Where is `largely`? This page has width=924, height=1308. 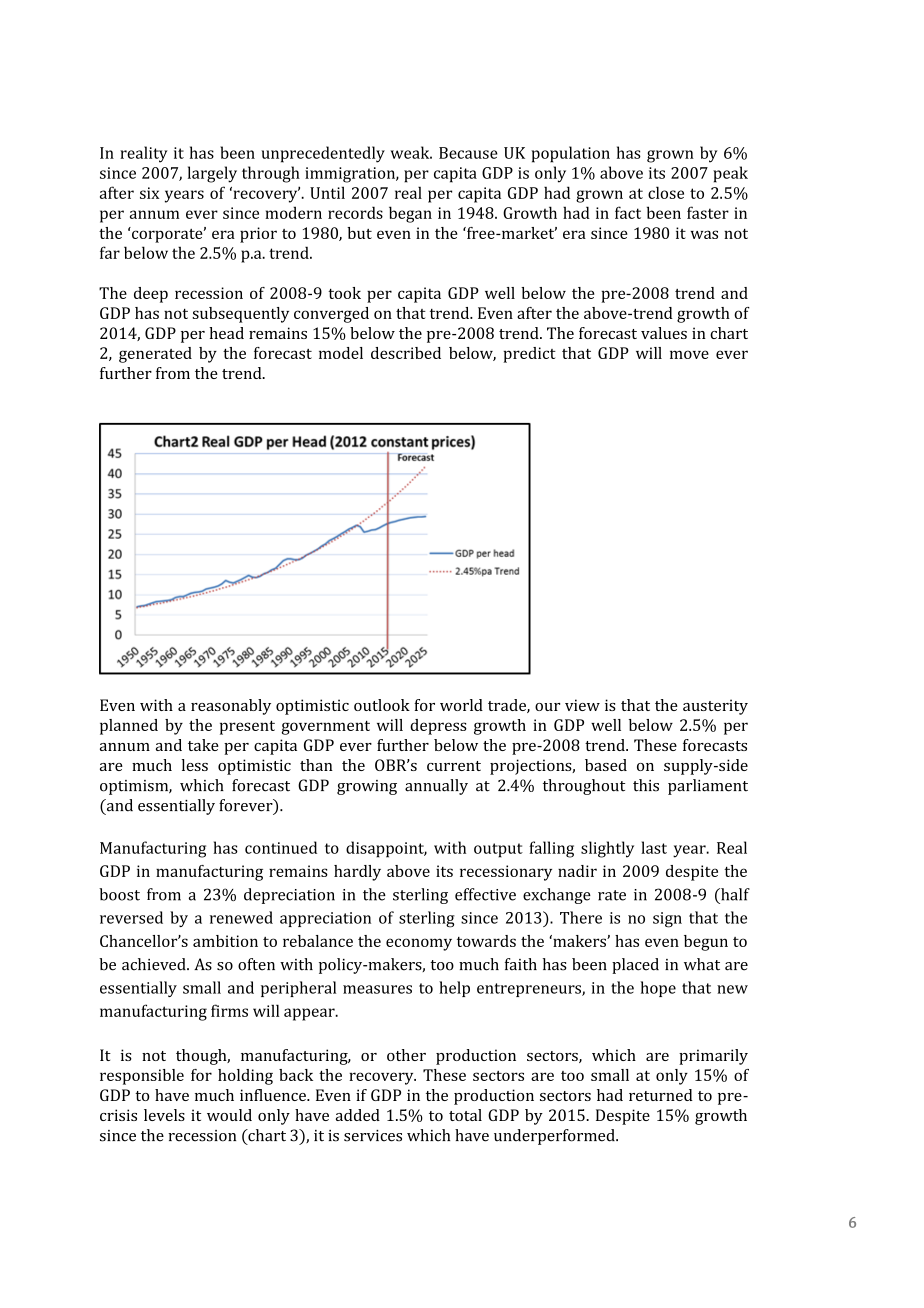
largely is located at coordinates (212, 174).
